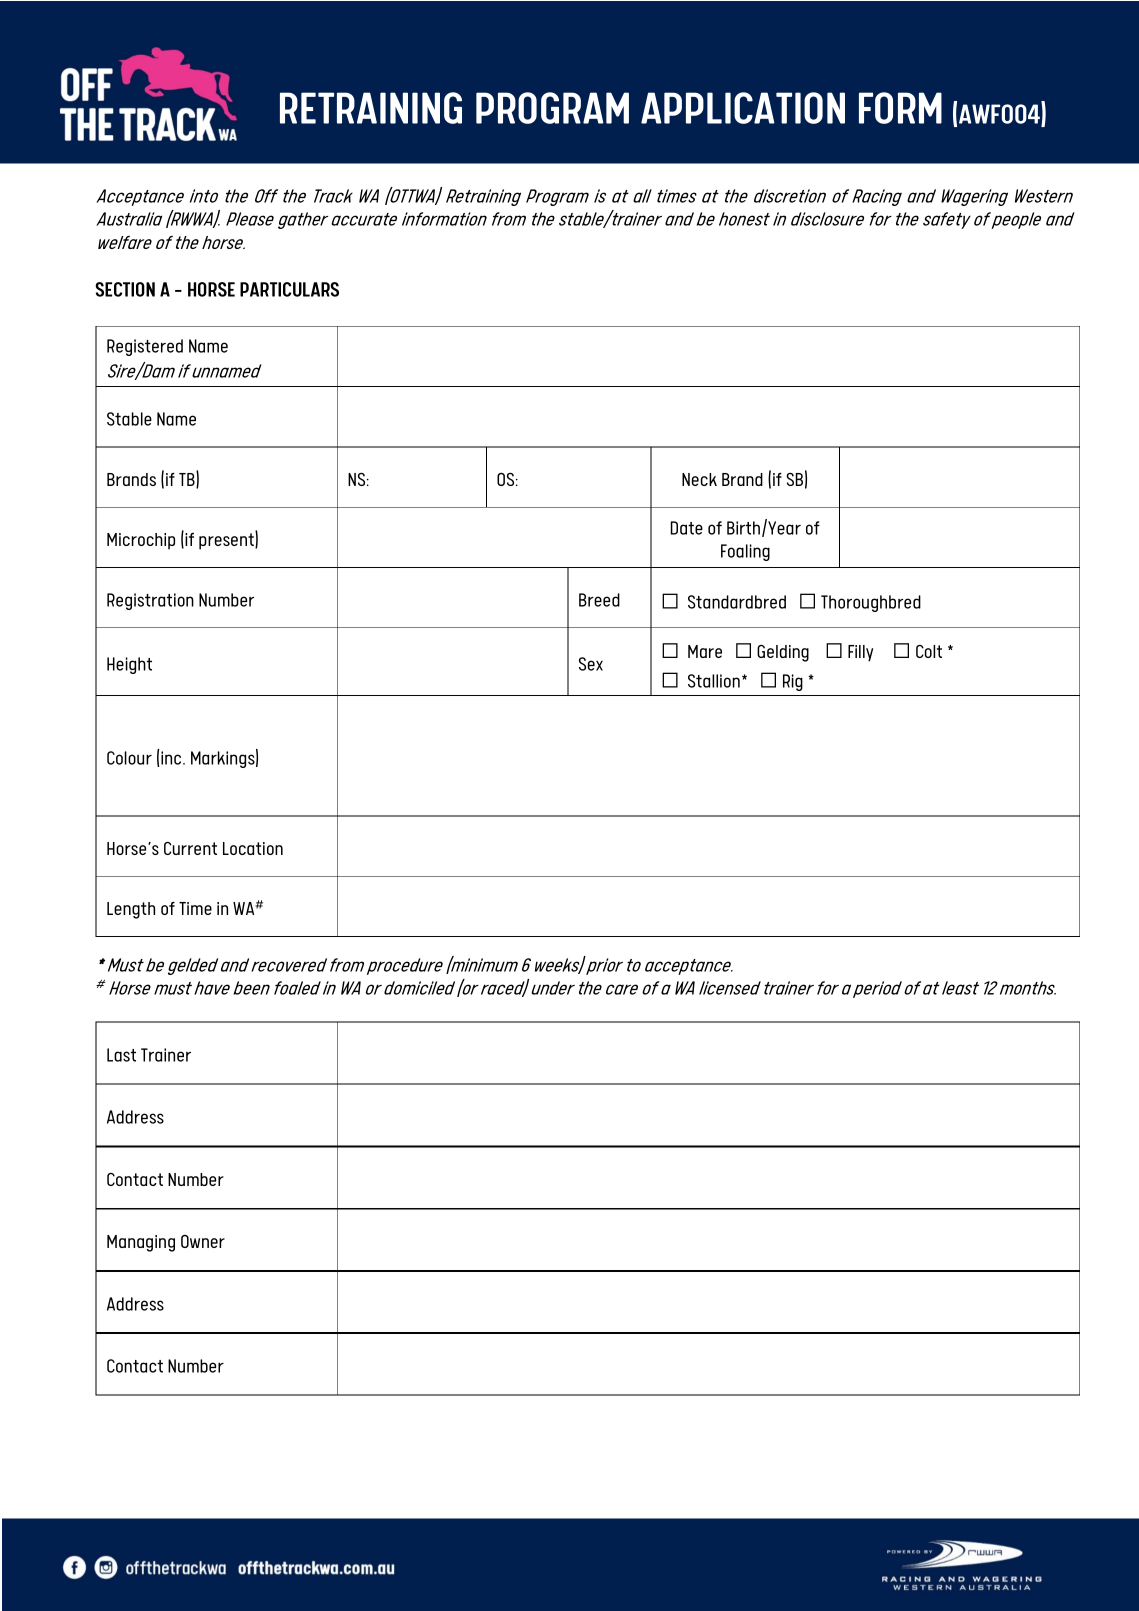 The width and height of the screenshot is (1139, 1611). I want to click on Registered, so click(145, 347).
